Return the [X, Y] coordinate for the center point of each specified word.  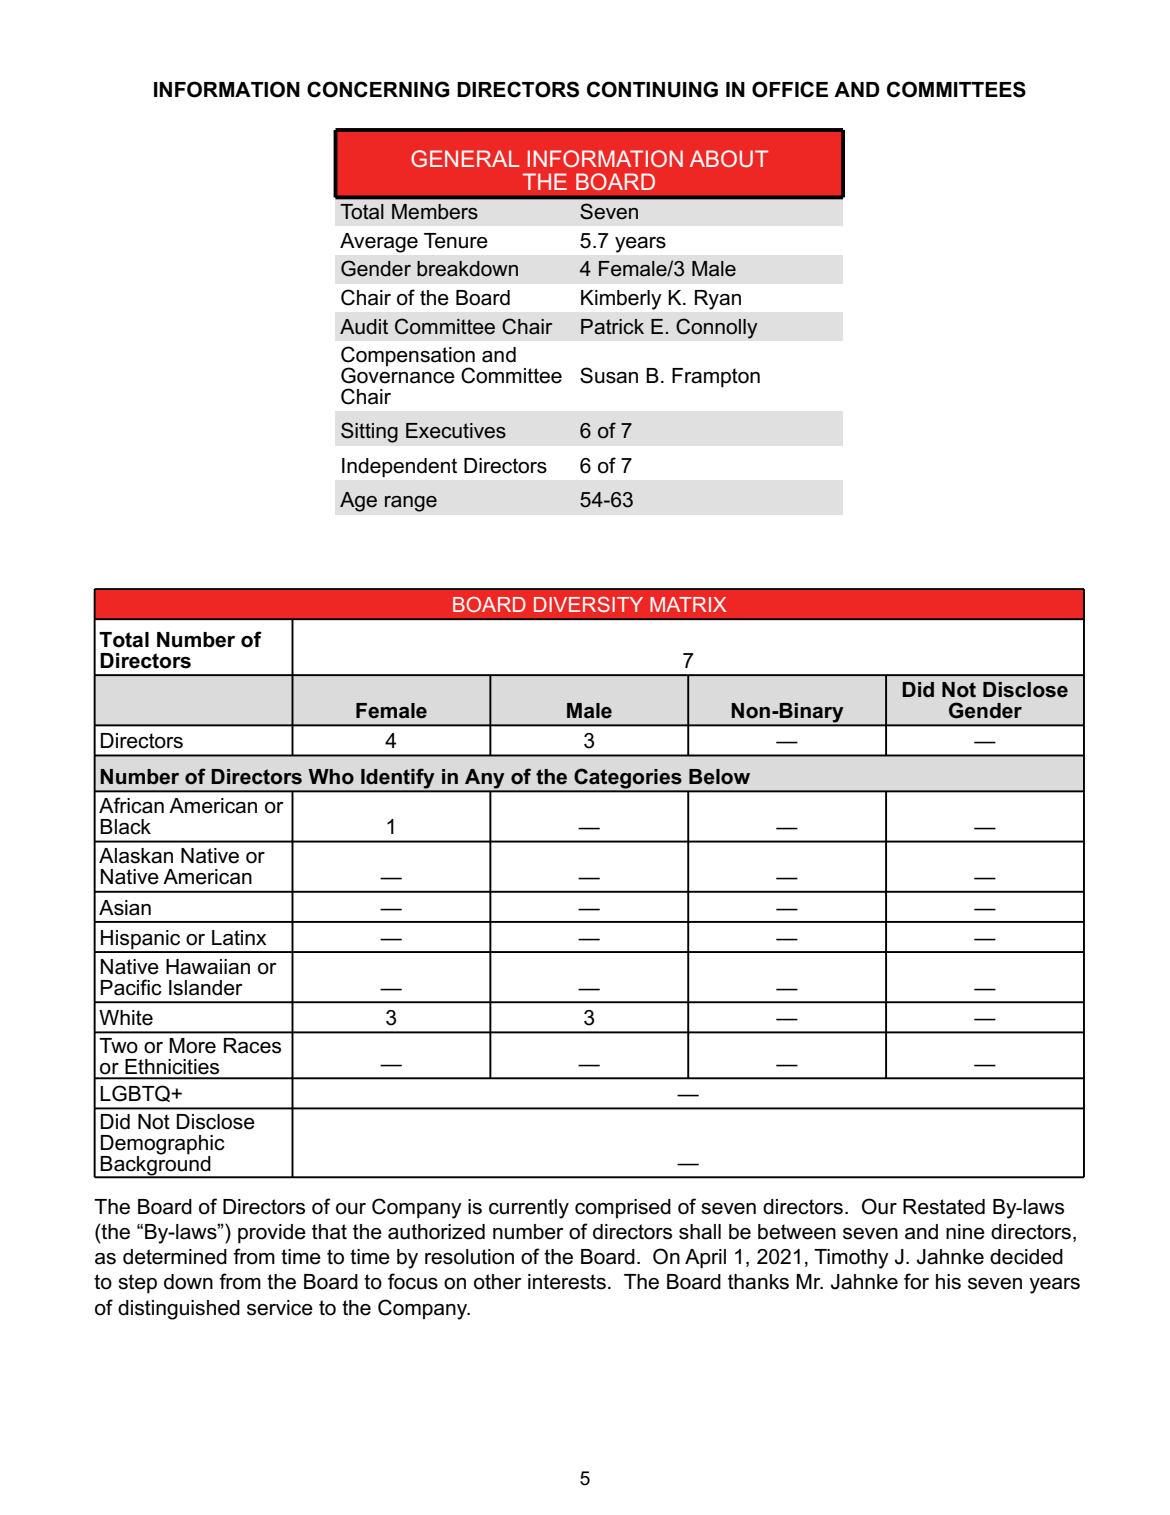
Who [331, 777]
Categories [628, 780]
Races [252, 1046]
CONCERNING [378, 89]
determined [175, 1257]
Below [719, 777]
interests [567, 1282]
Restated [944, 1207]
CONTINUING [652, 89]
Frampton [716, 378]
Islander [206, 988]
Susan [609, 375]
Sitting [369, 432]
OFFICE [790, 89]
